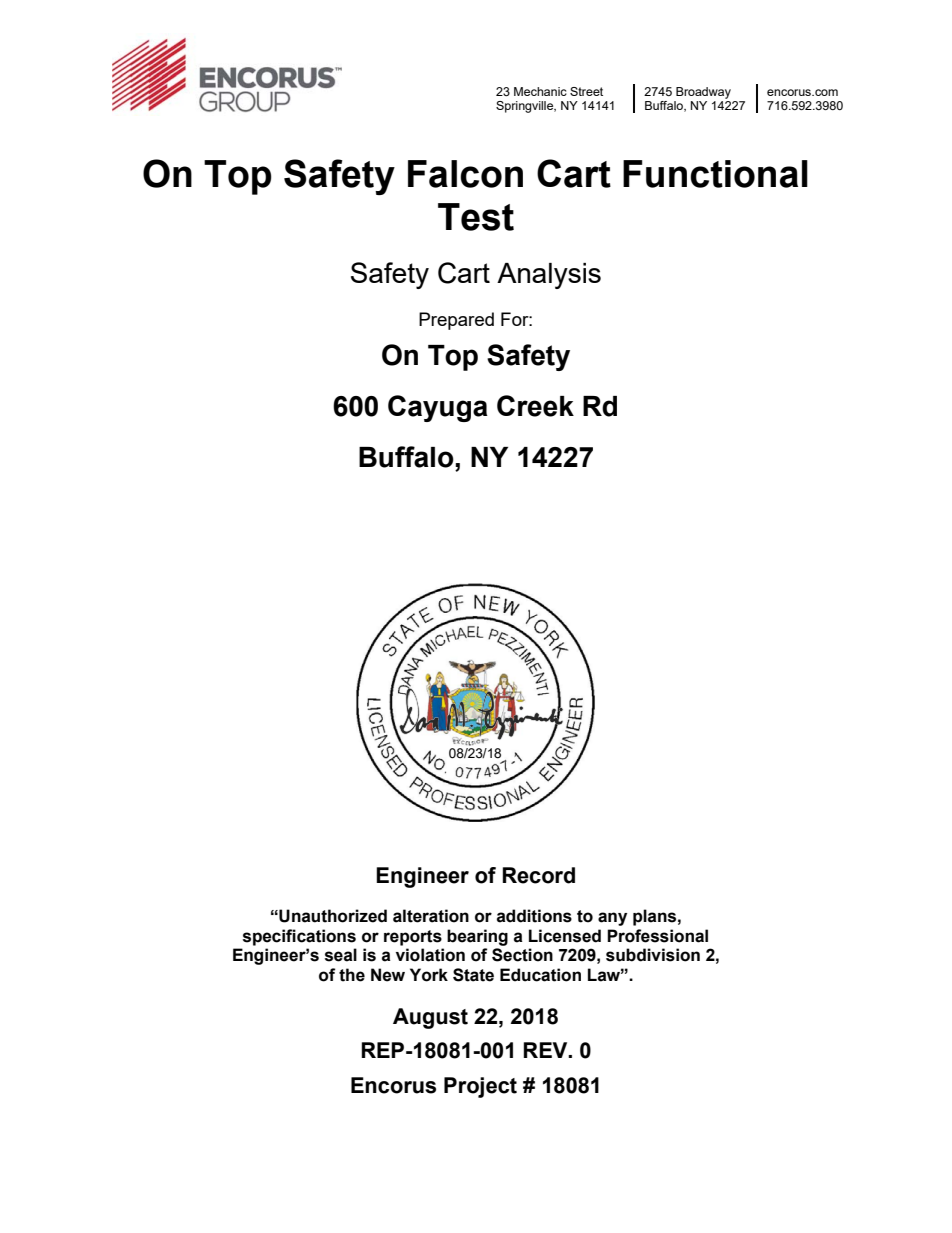 The image size is (952, 1233). I want to click on the, so click(352, 975).
